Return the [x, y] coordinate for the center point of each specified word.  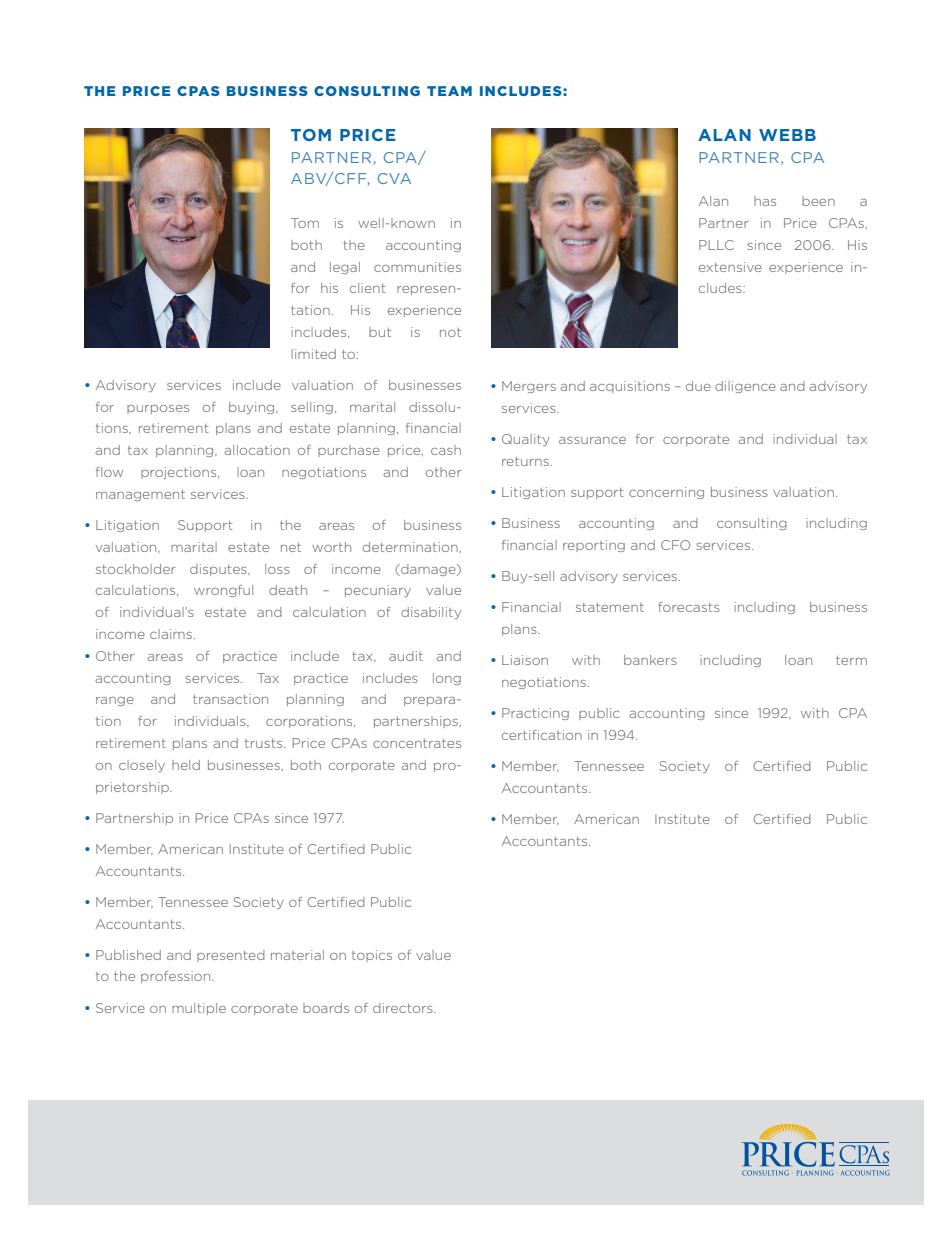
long [447, 679]
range [115, 701]
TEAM [449, 91]
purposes [158, 409]
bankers [650, 660]
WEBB [787, 135]
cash [446, 450]
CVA [394, 178]
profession [177, 977]
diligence [745, 387]
